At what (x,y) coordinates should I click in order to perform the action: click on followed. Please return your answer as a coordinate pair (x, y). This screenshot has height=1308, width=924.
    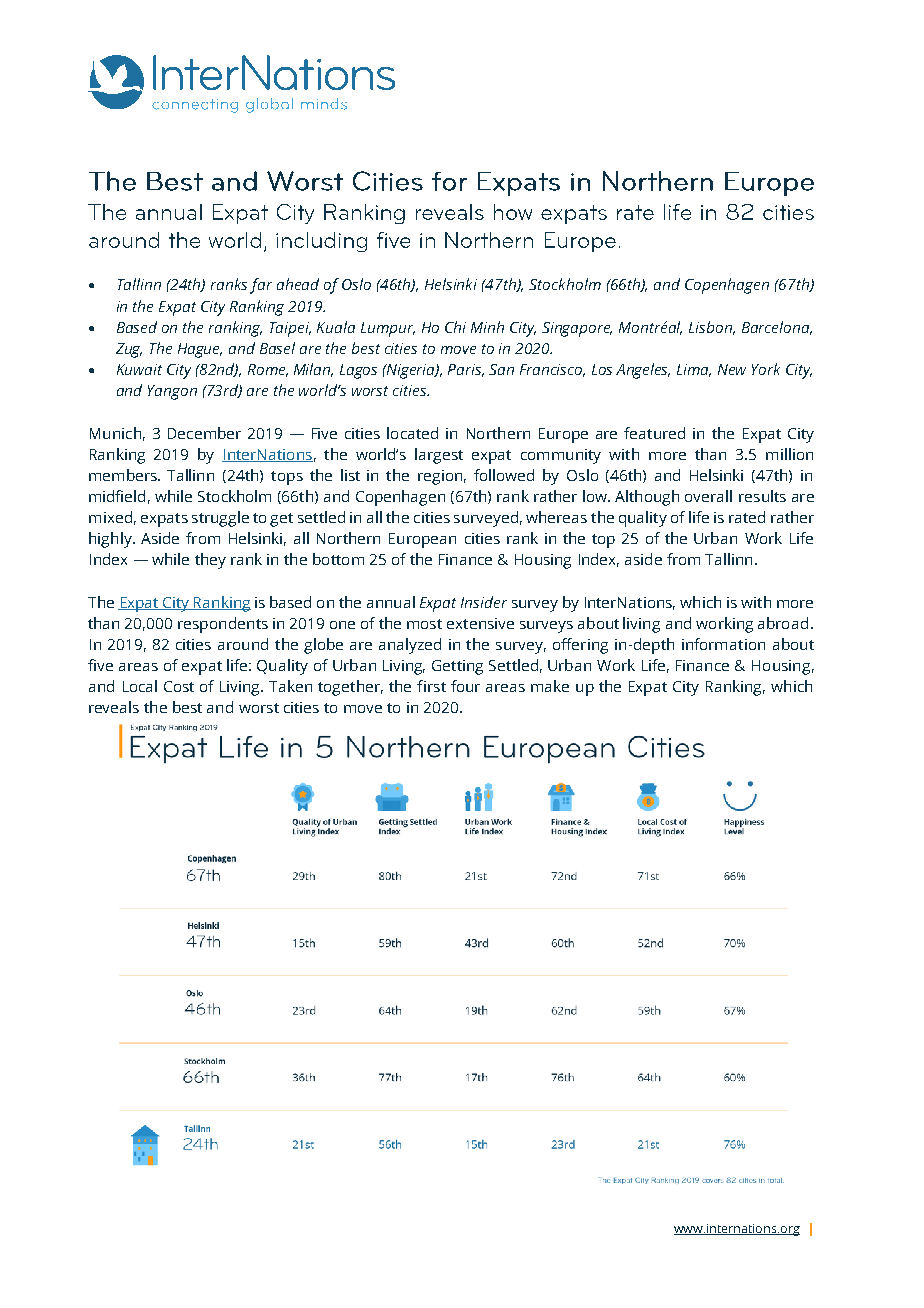
    Looking at the image, I should click on (504, 475).
